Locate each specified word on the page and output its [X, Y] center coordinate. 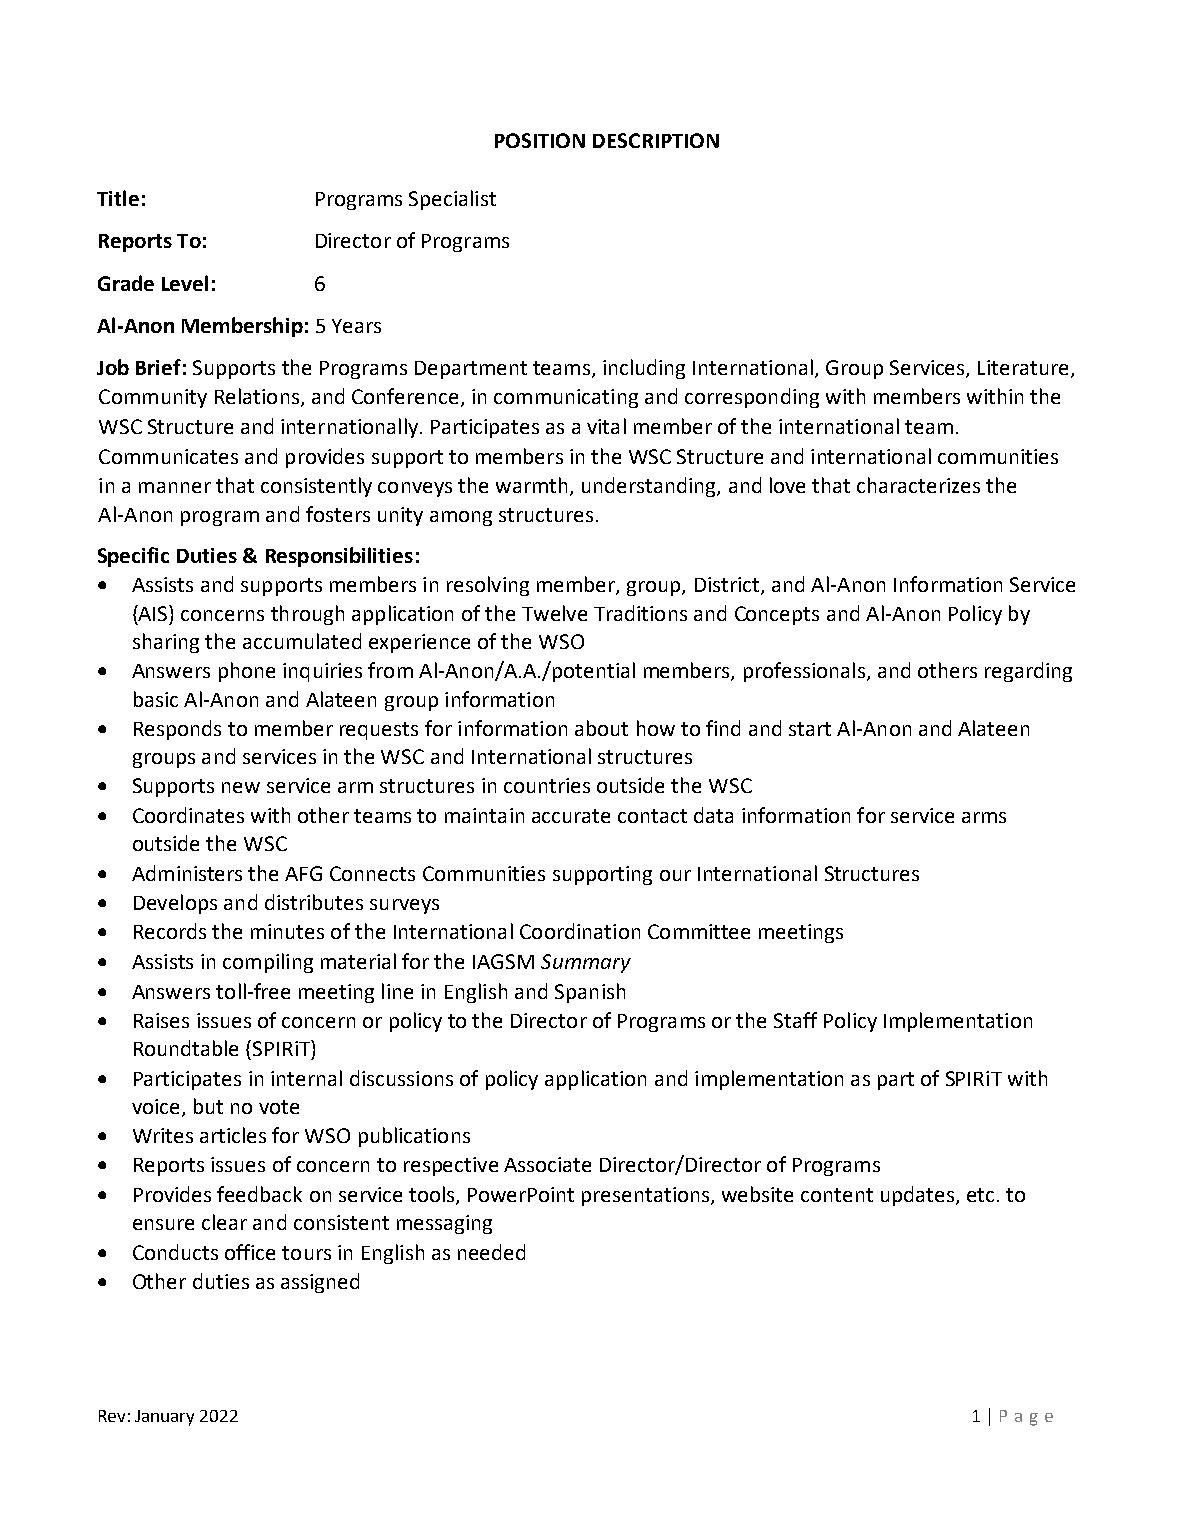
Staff [795, 1020]
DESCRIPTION [656, 140]
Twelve [554, 613]
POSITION [540, 140]
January [164, 1418]
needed [491, 1252]
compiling [268, 963]
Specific [133, 557]
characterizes [918, 485]
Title [118, 198]
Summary [586, 963]
